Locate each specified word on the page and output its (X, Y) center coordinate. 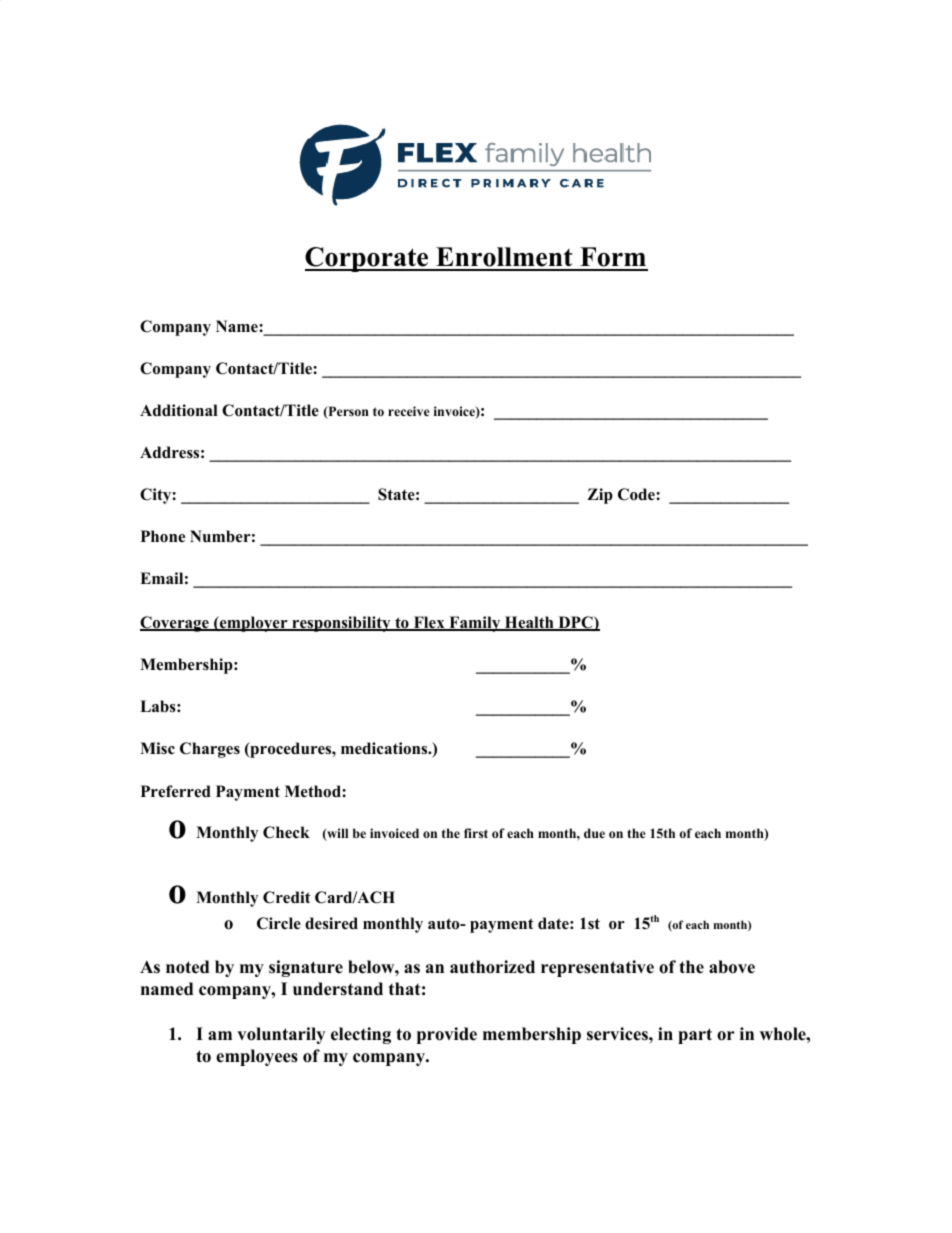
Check (286, 832)
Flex (429, 623)
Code (637, 494)
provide (447, 1035)
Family (475, 624)
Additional (179, 410)
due (594, 833)
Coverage (175, 624)
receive (409, 411)
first (476, 833)
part (695, 1036)
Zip (600, 496)
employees (257, 1057)
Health (529, 623)
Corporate (368, 259)
